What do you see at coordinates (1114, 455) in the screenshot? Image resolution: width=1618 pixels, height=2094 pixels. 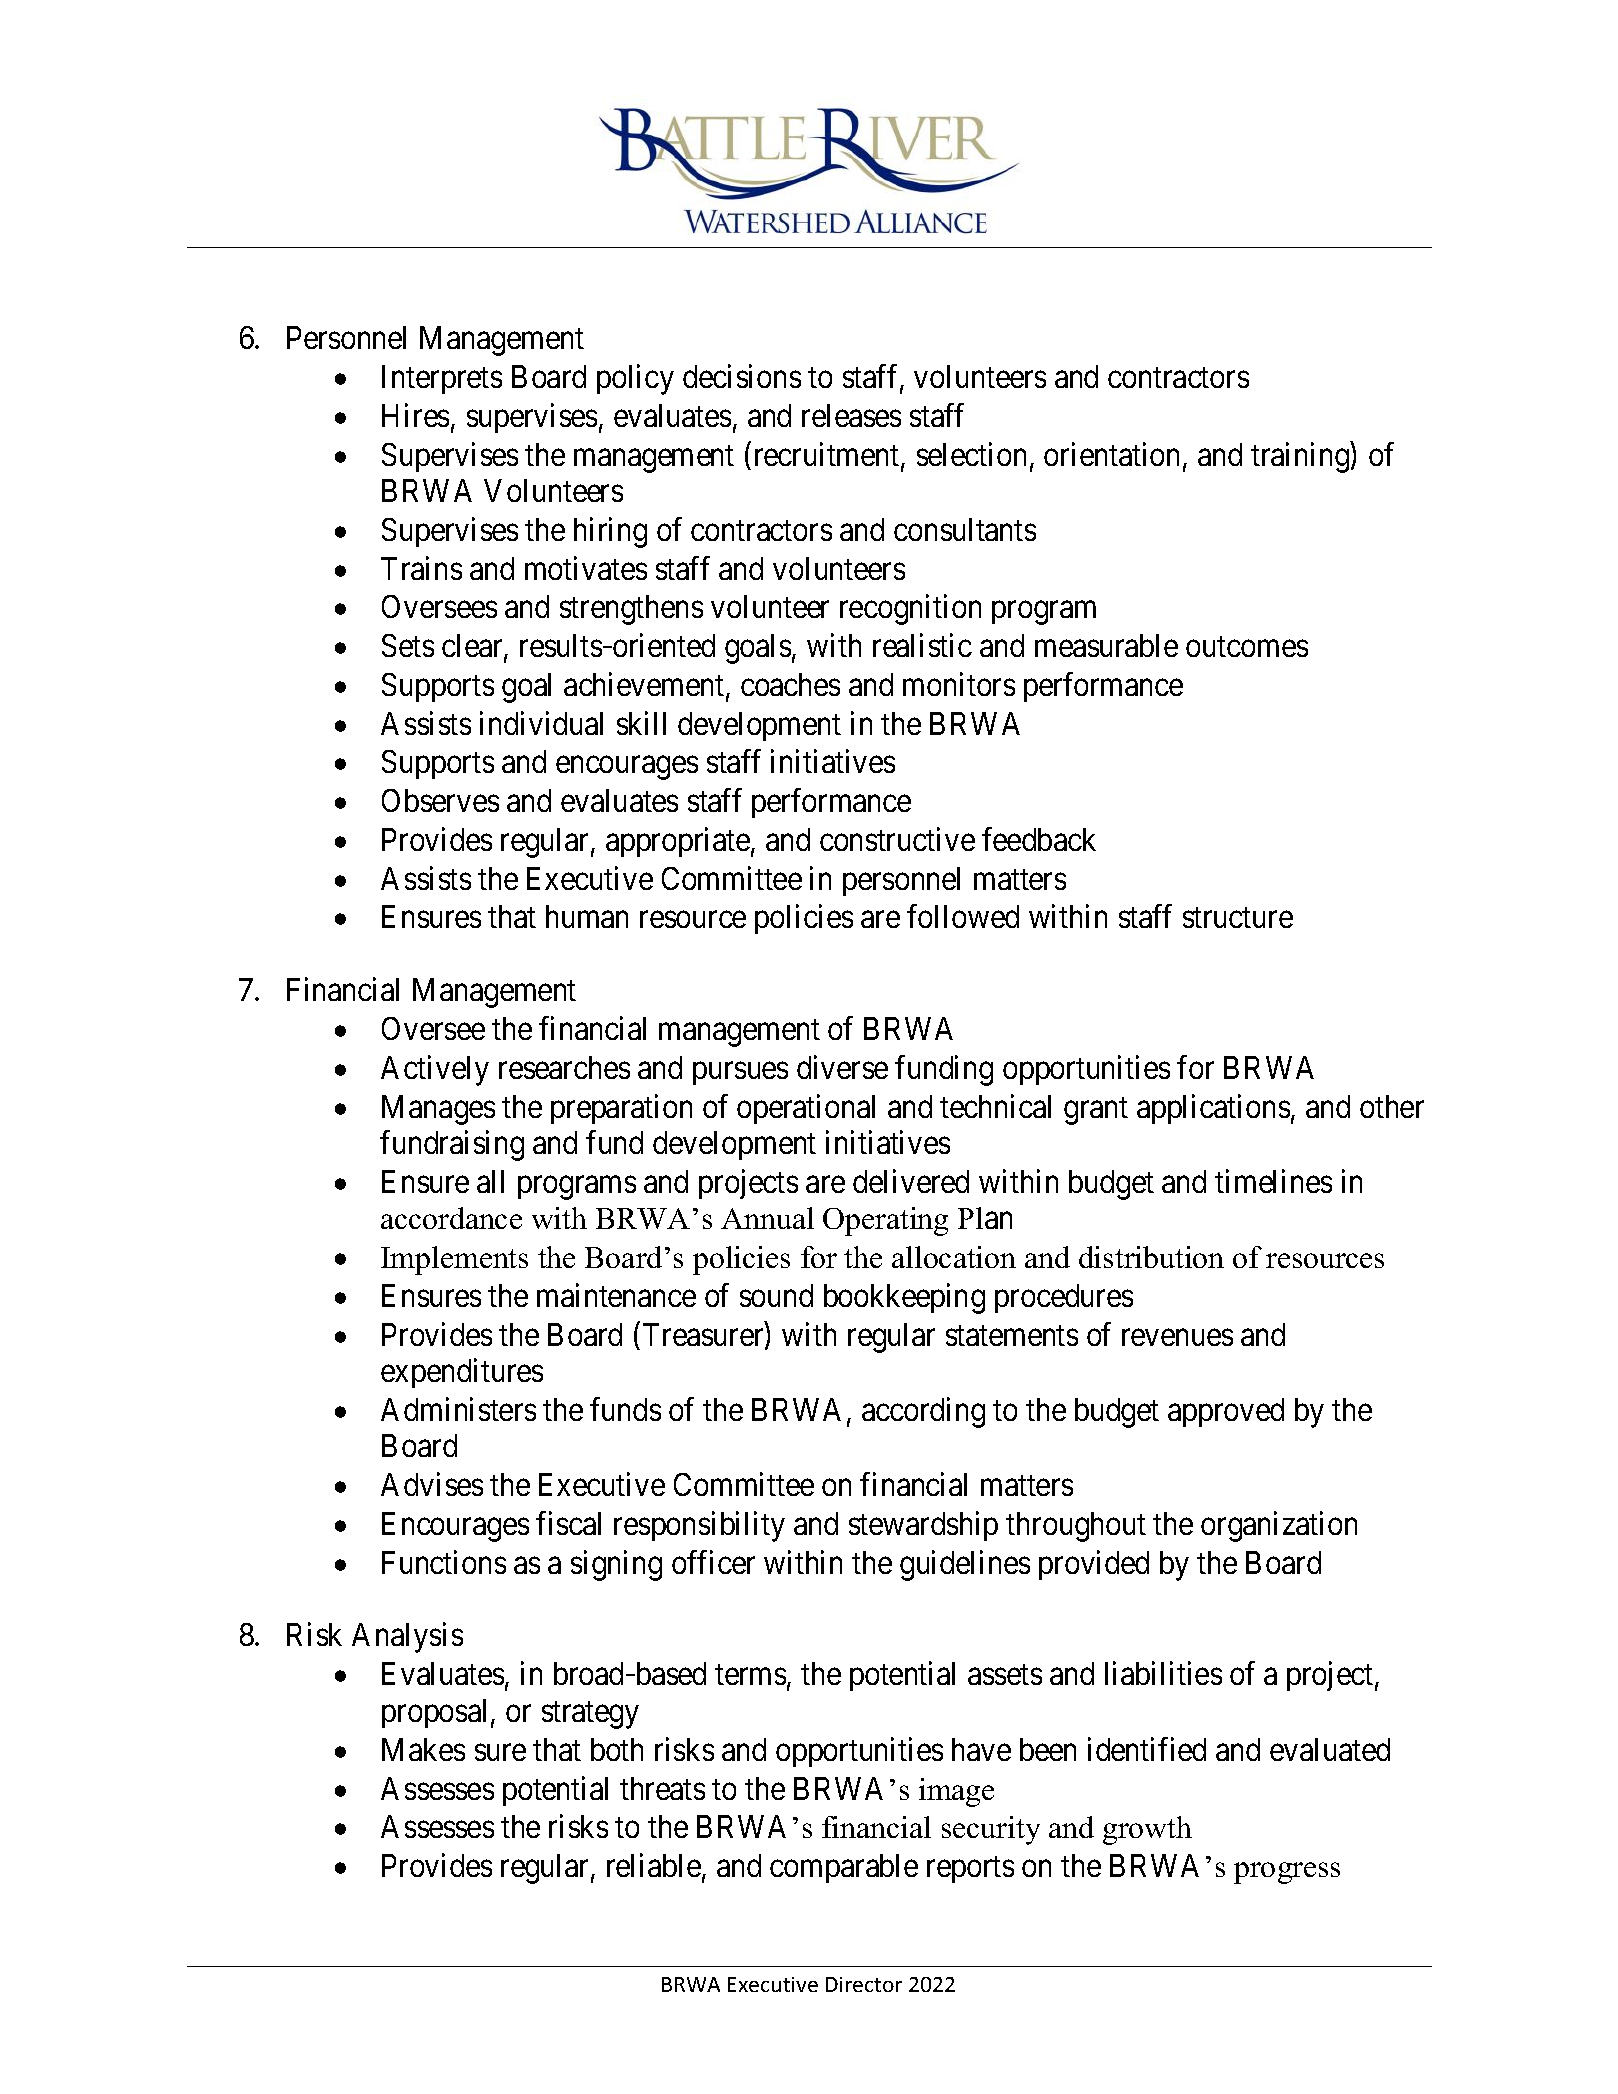 I see `orientation` at bounding box center [1114, 455].
